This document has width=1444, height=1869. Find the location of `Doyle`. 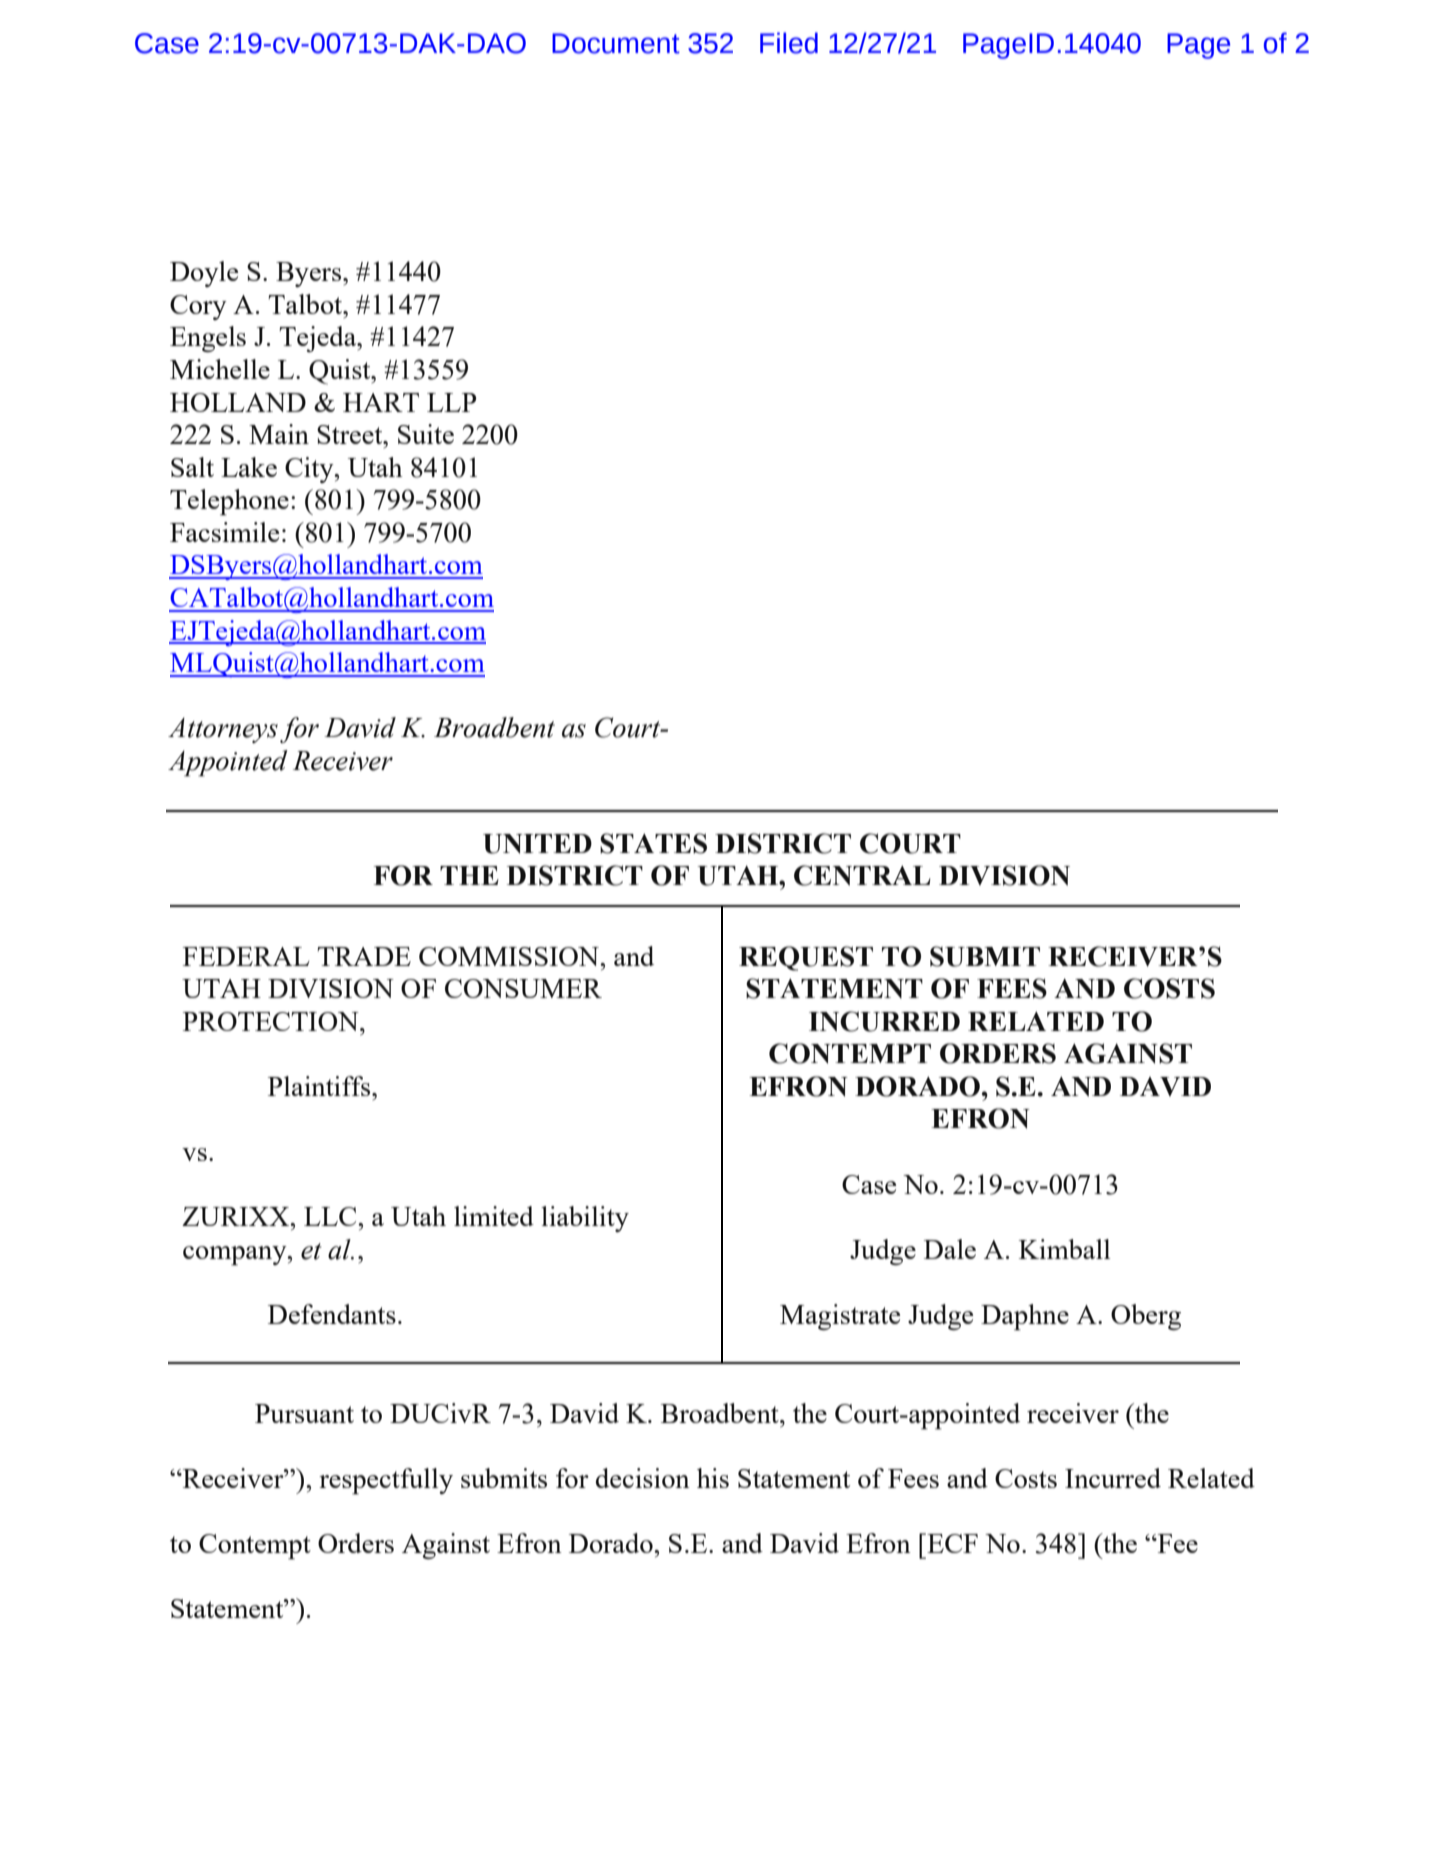

Doyle is located at coordinates (204, 274).
